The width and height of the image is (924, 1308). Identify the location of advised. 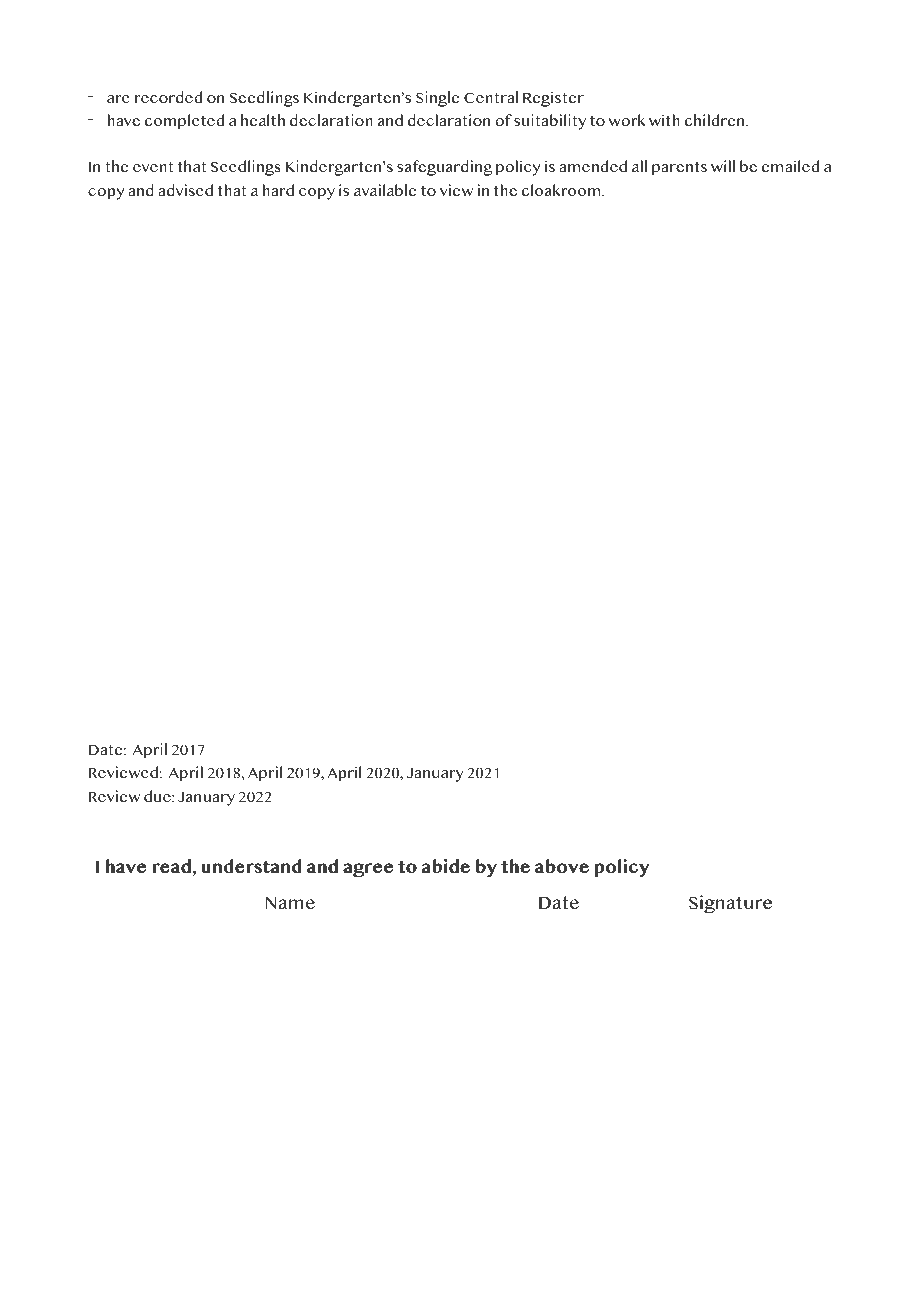
(185, 190).
